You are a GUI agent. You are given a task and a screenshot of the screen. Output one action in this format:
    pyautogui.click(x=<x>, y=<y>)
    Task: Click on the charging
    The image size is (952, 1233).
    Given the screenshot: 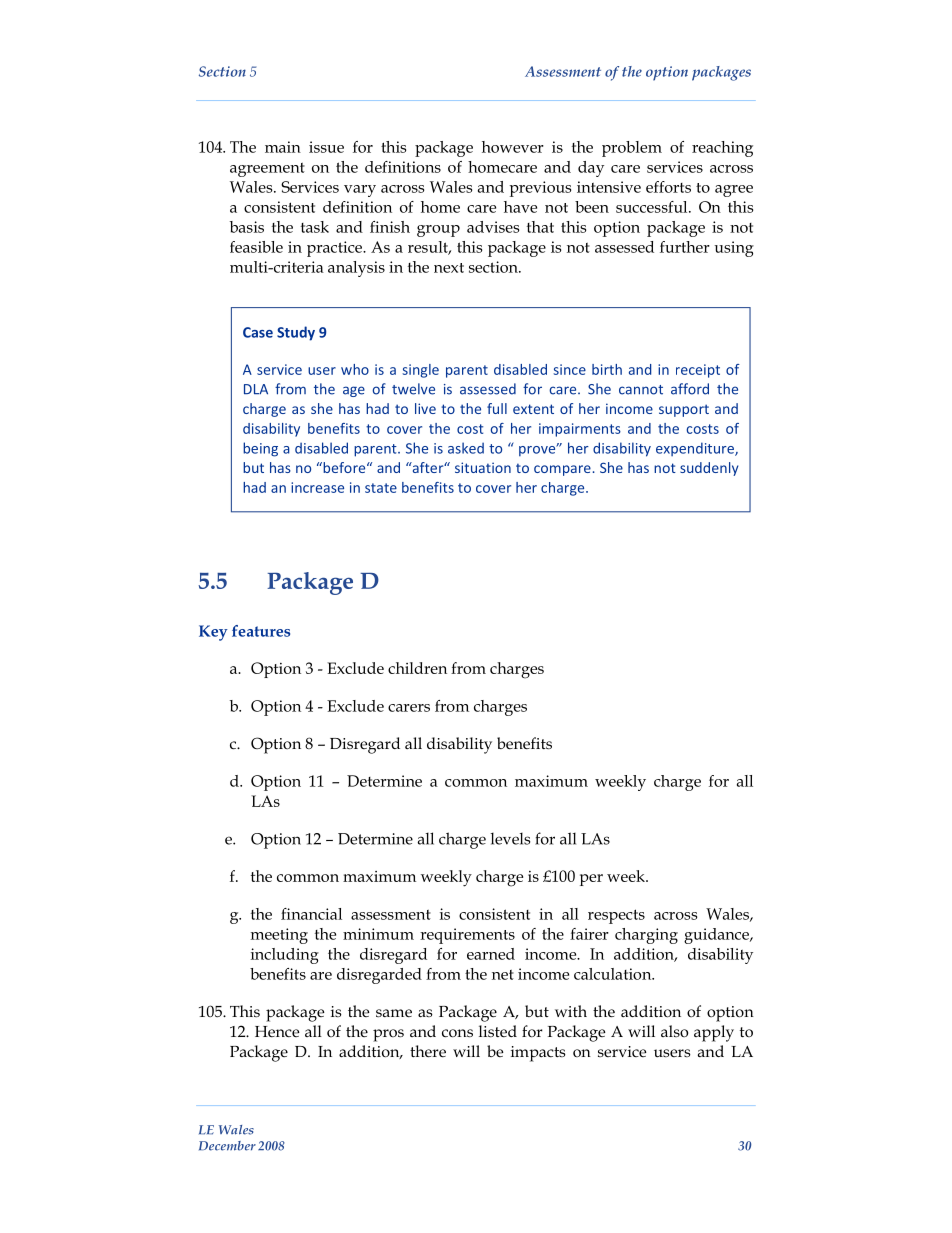 What is the action you would take?
    pyautogui.click(x=646, y=936)
